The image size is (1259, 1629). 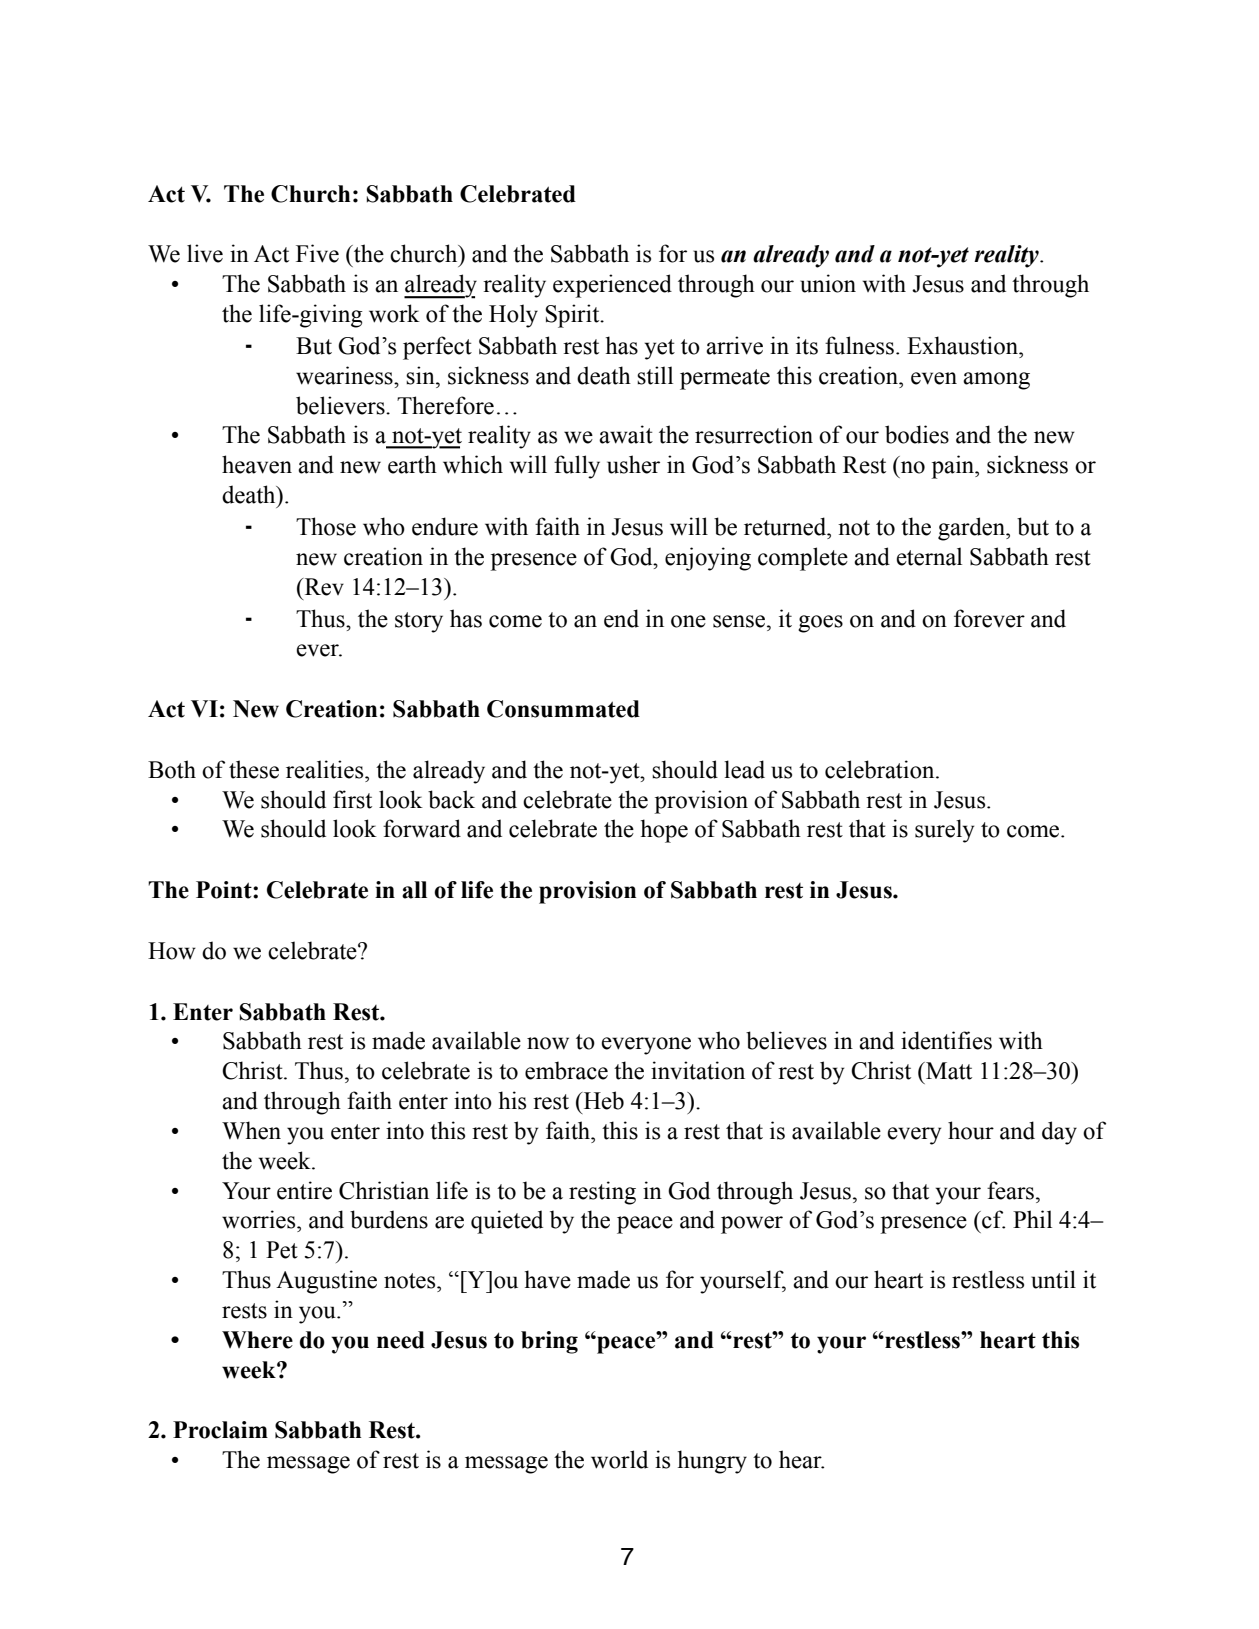 I want to click on hope, so click(x=664, y=831).
